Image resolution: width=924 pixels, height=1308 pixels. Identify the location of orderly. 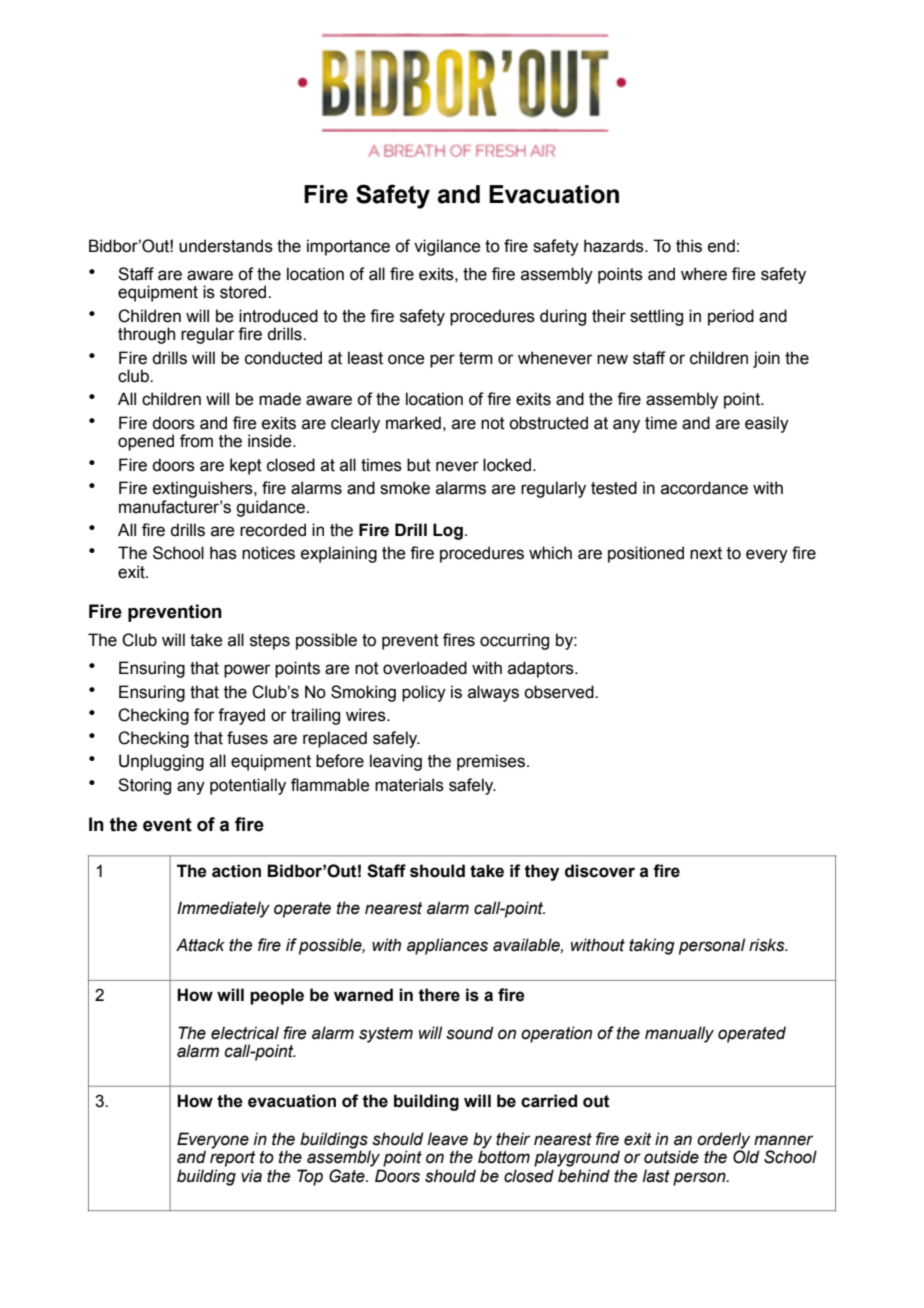
(723, 1141).
